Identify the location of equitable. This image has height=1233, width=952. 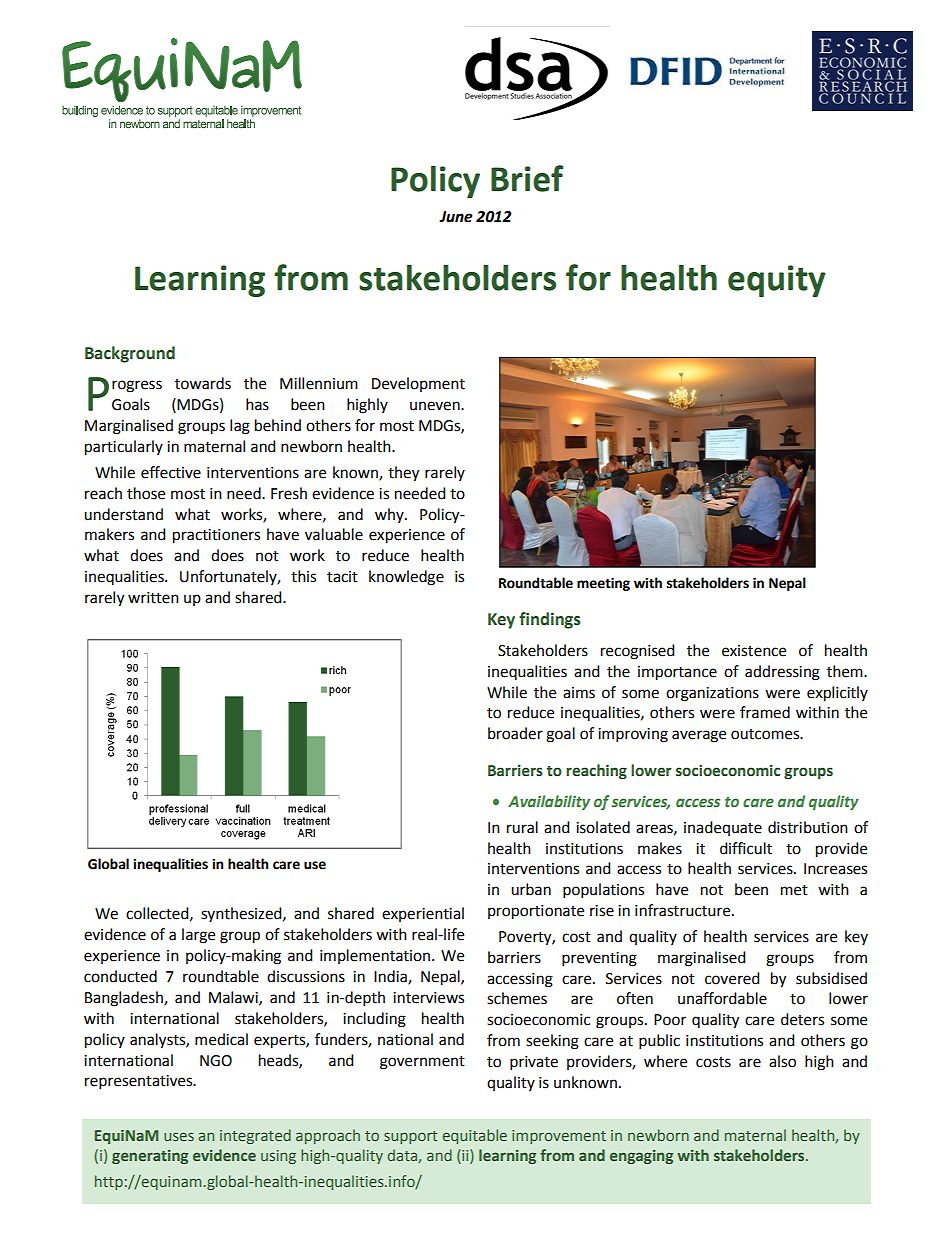
(475, 1136).
